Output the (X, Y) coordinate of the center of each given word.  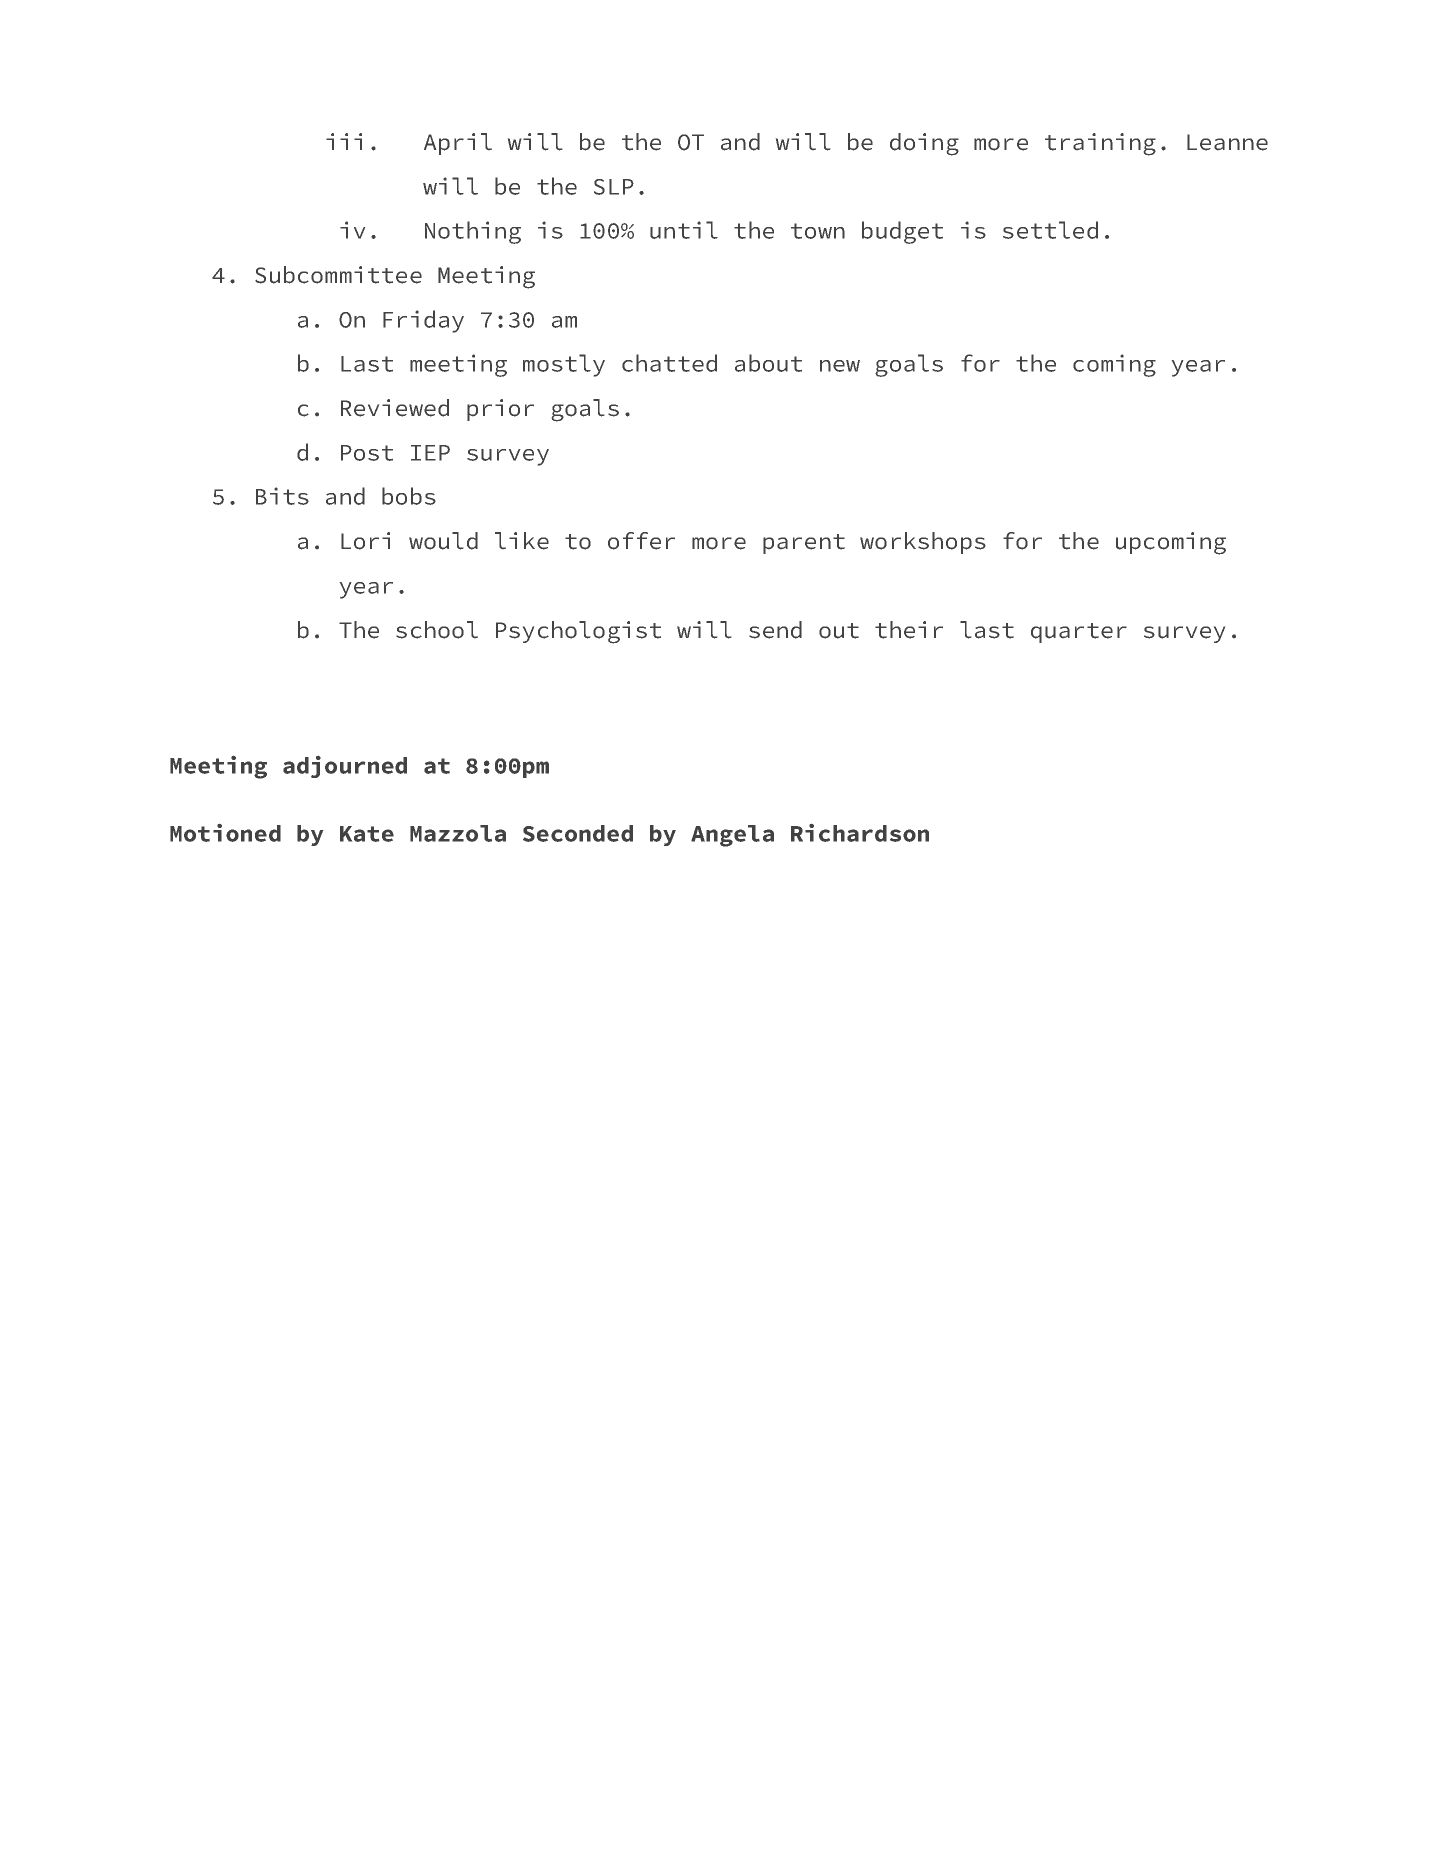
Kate (367, 834)
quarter (1079, 633)
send (775, 630)
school (437, 630)
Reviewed (395, 408)
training (1100, 144)
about (768, 363)
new (840, 366)
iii (344, 141)
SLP (614, 187)
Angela (732, 836)
